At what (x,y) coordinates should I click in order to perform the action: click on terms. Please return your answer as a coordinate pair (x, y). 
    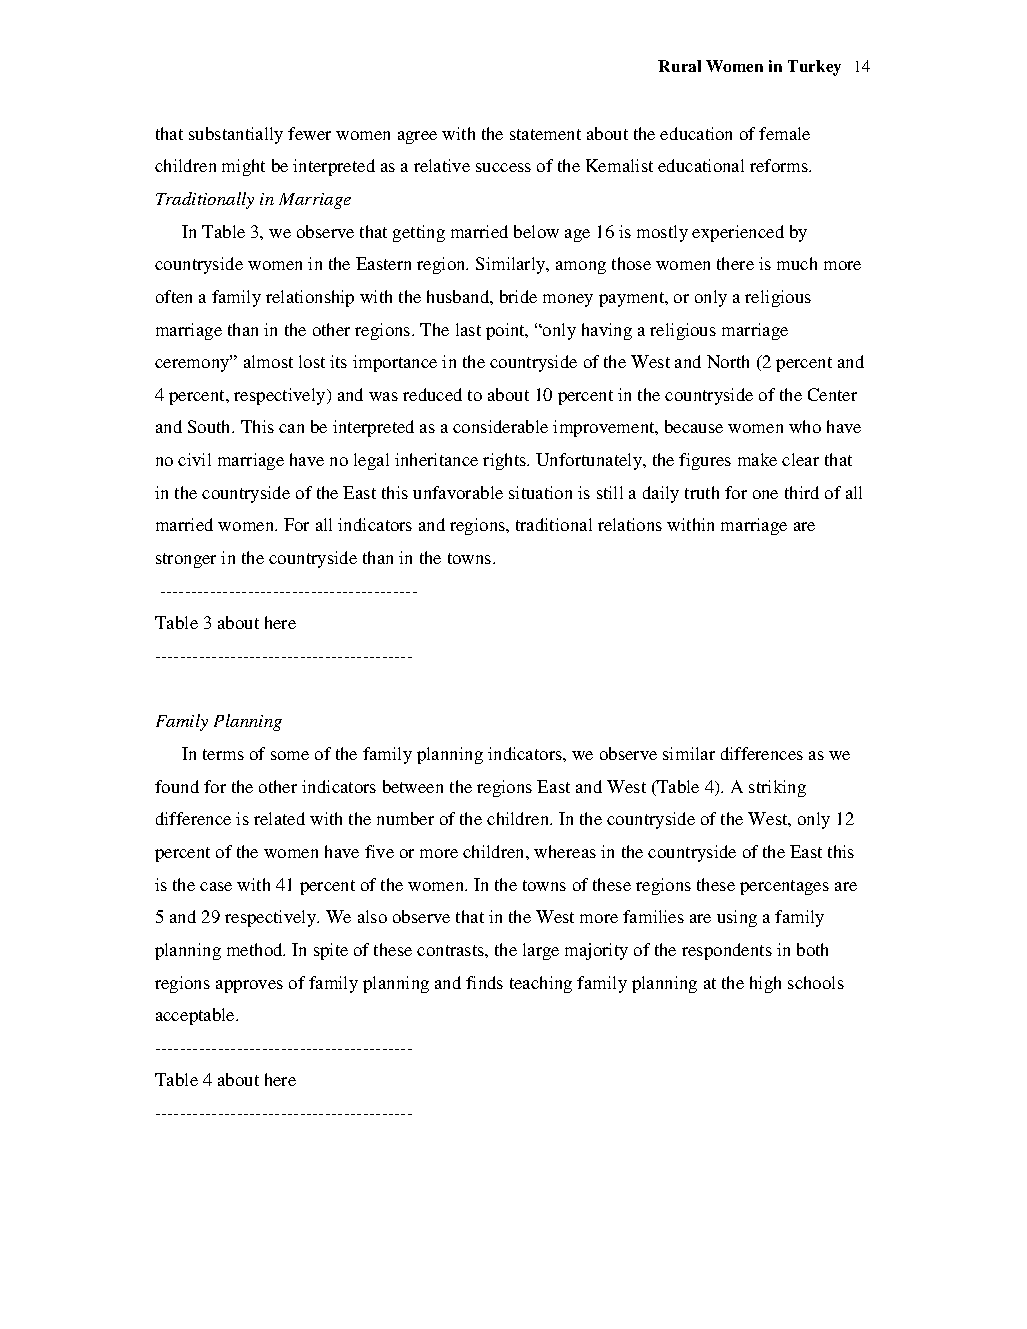
    Looking at the image, I should click on (223, 754).
